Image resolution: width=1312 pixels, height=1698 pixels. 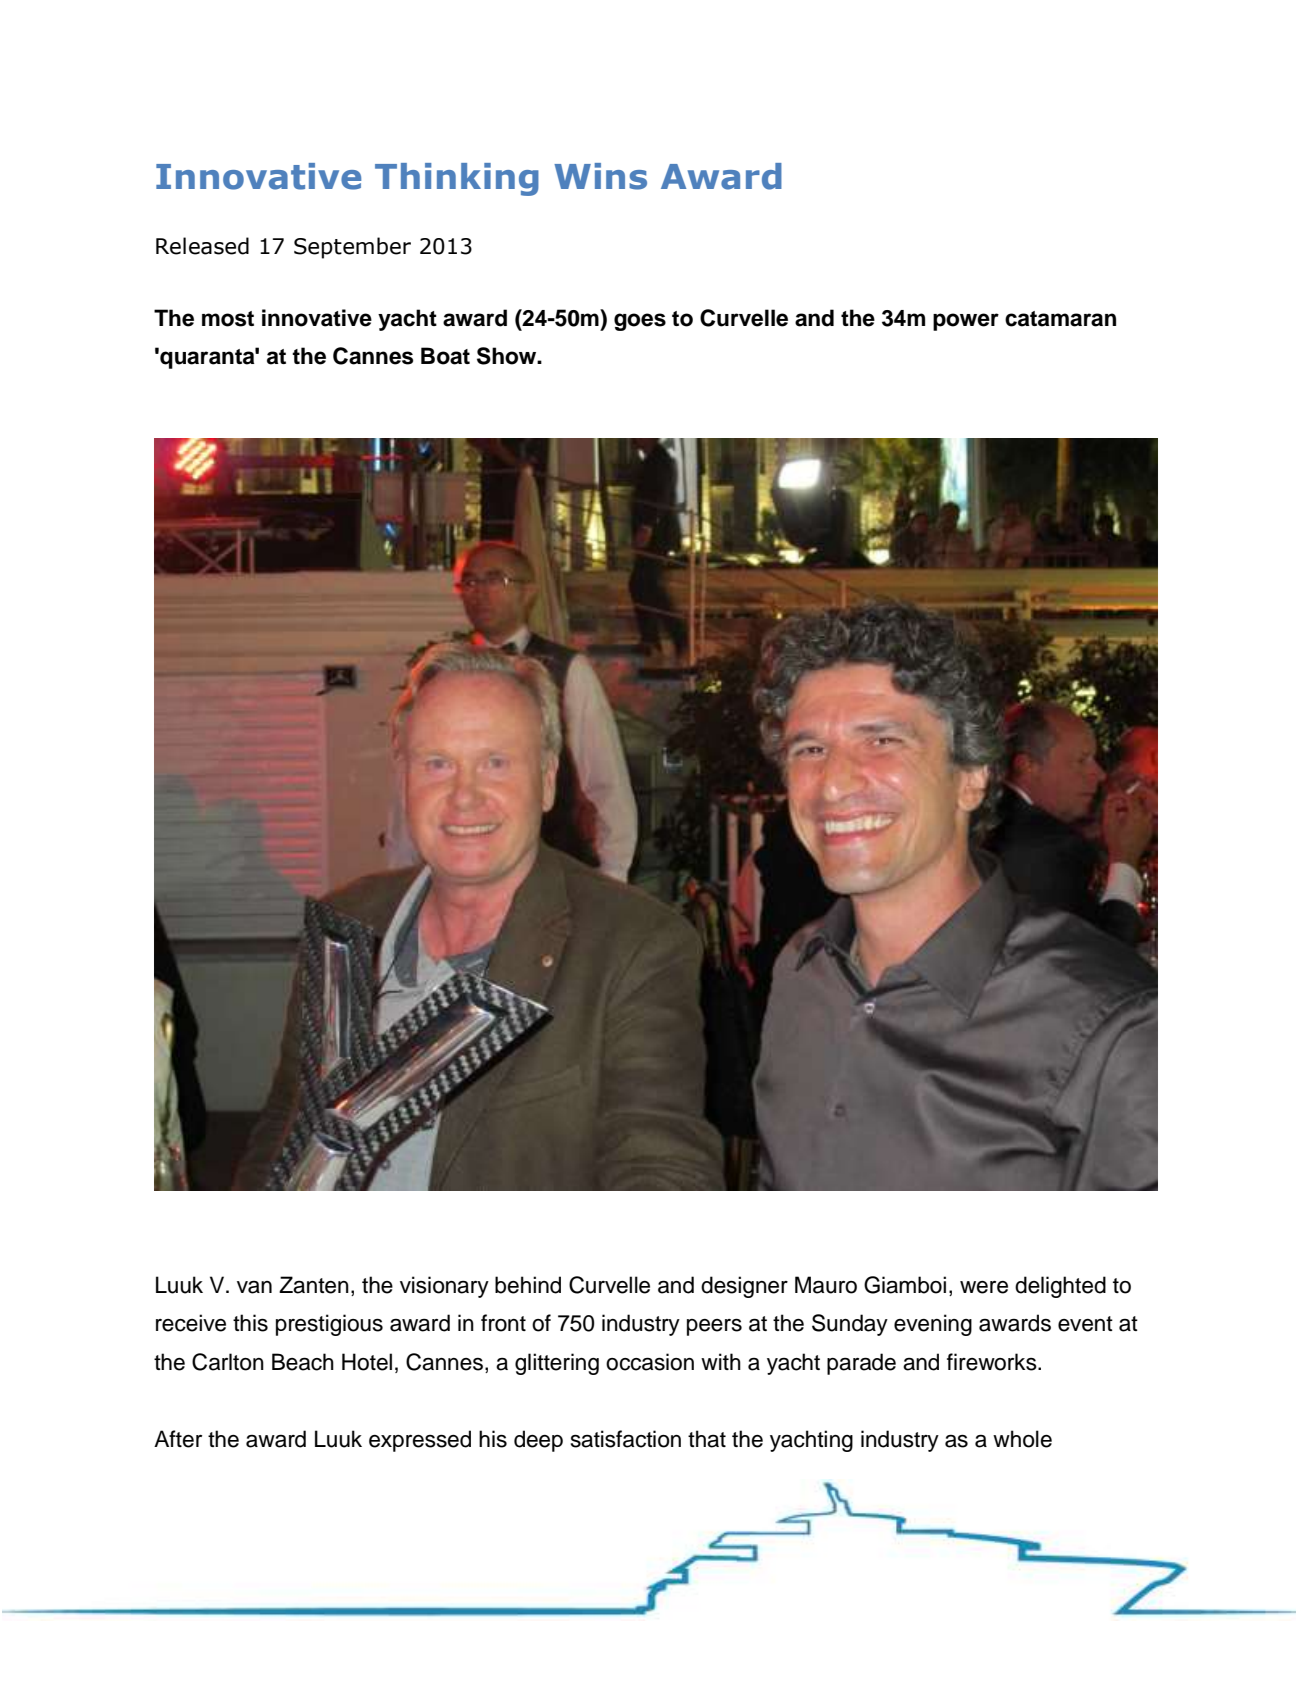 I want to click on Boat, so click(x=445, y=356).
